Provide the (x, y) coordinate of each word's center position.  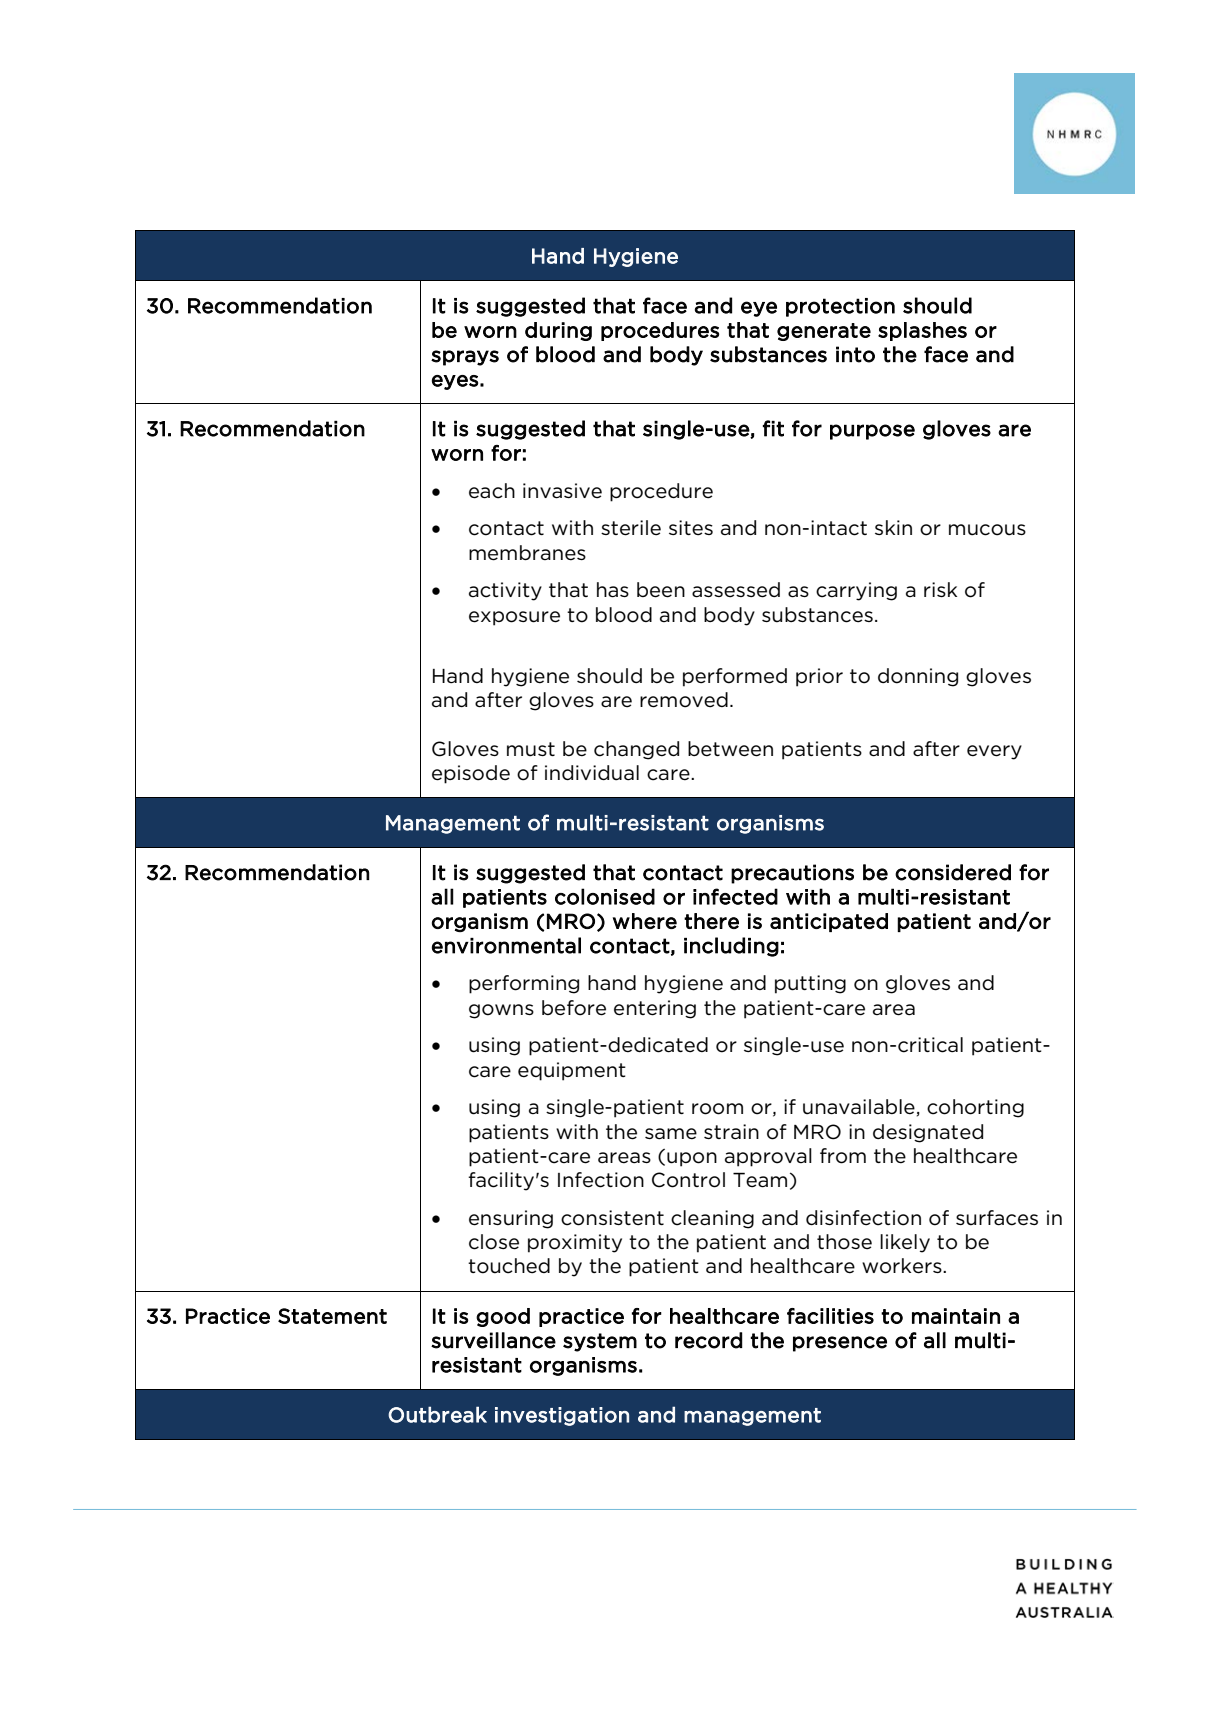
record (708, 1340)
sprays (465, 358)
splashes (922, 331)
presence (840, 1344)
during (558, 331)
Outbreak (437, 1414)
